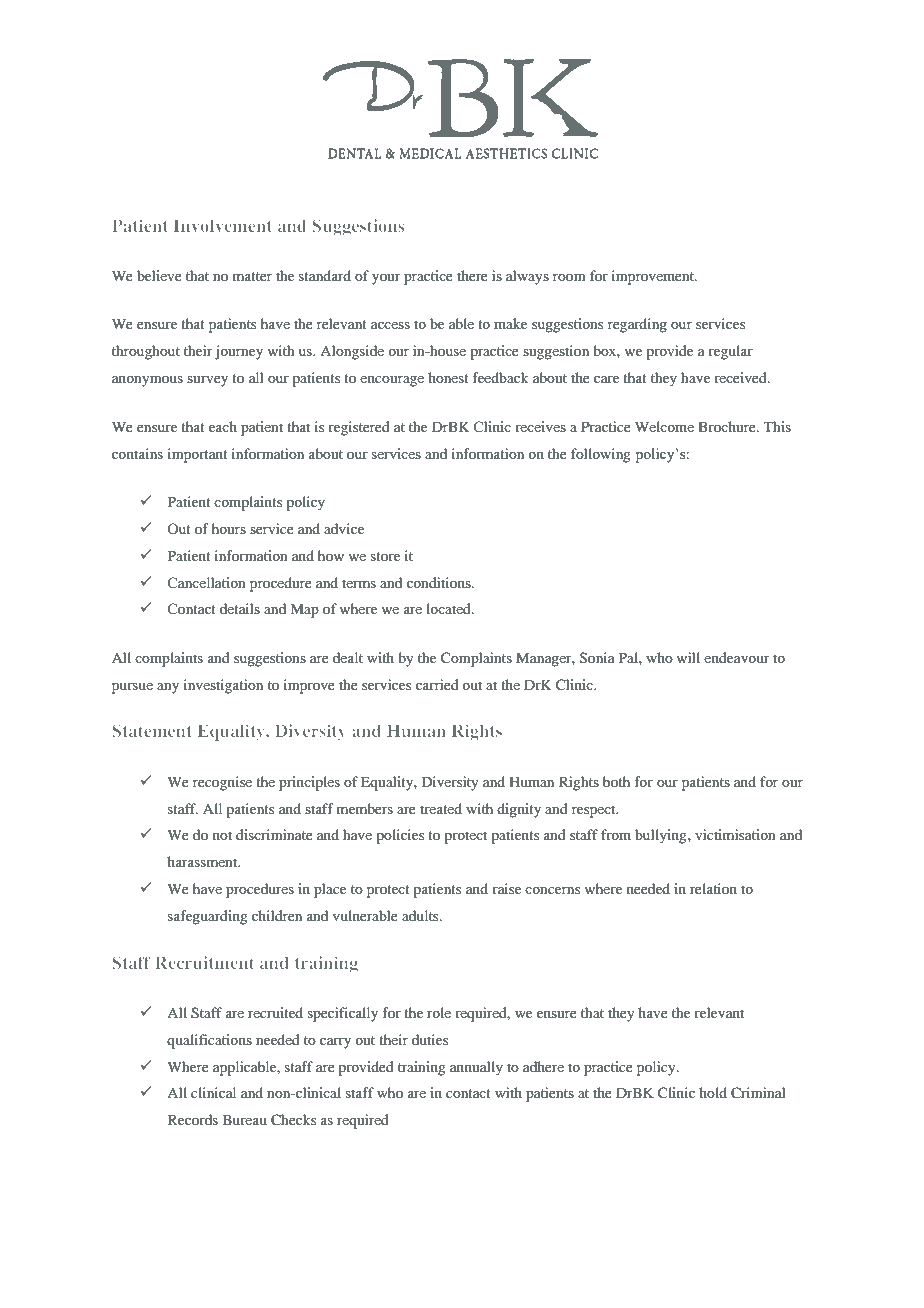 The height and width of the screenshot is (1308, 924). What do you see at coordinates (472, 275) in the screenshot?
I see `there` at bounding box center [472, 275].
